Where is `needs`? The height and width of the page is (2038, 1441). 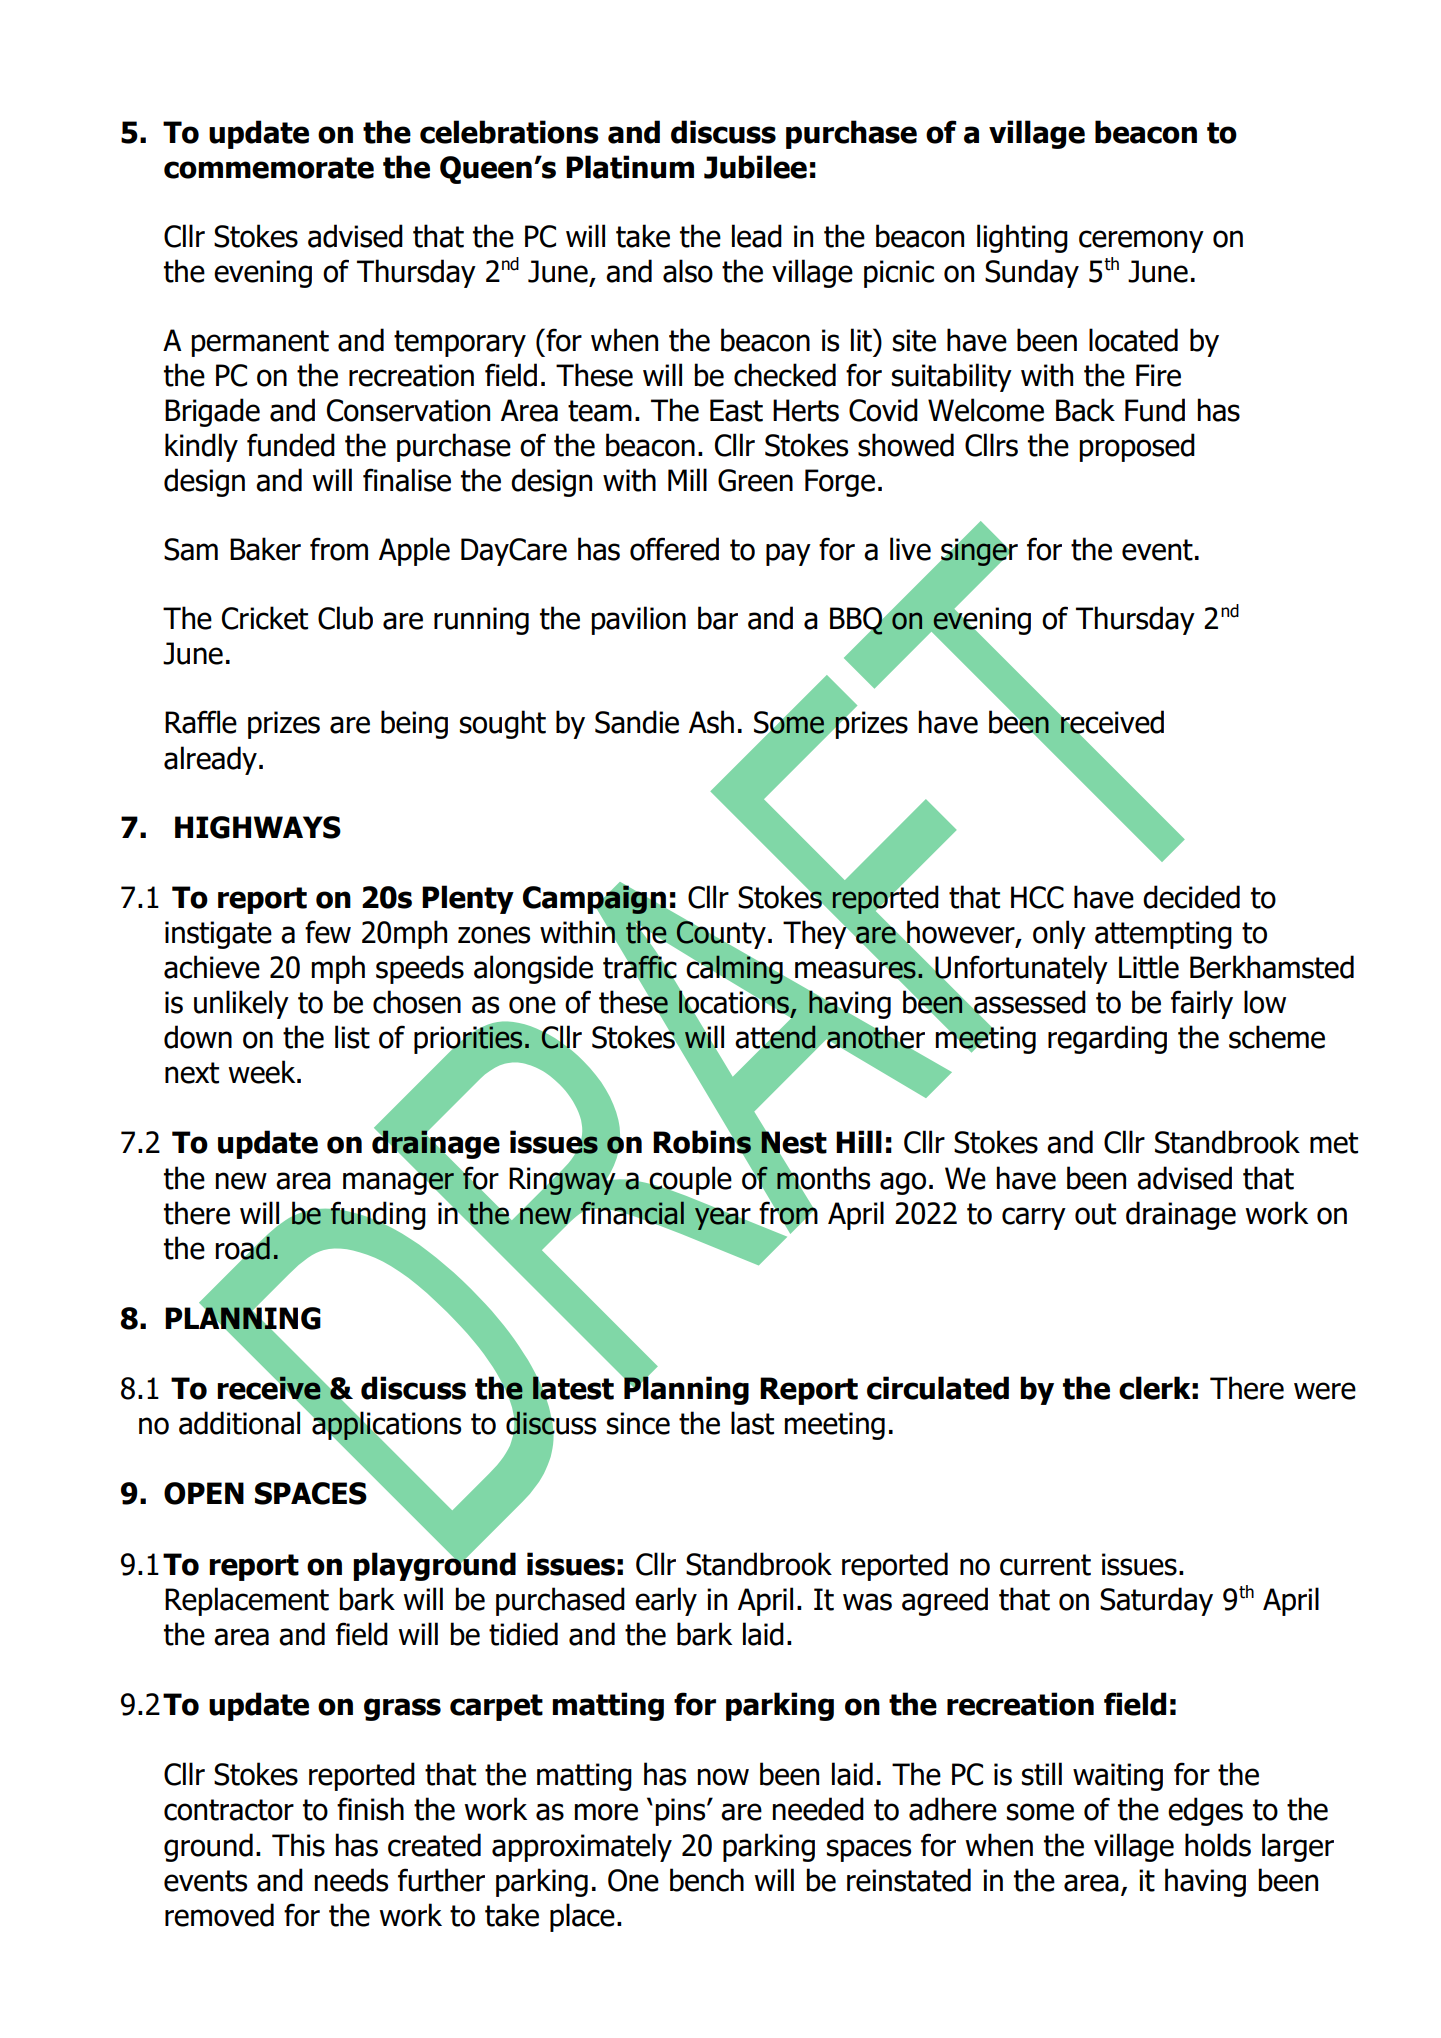 needs is located at coordinates (351, 1880).
